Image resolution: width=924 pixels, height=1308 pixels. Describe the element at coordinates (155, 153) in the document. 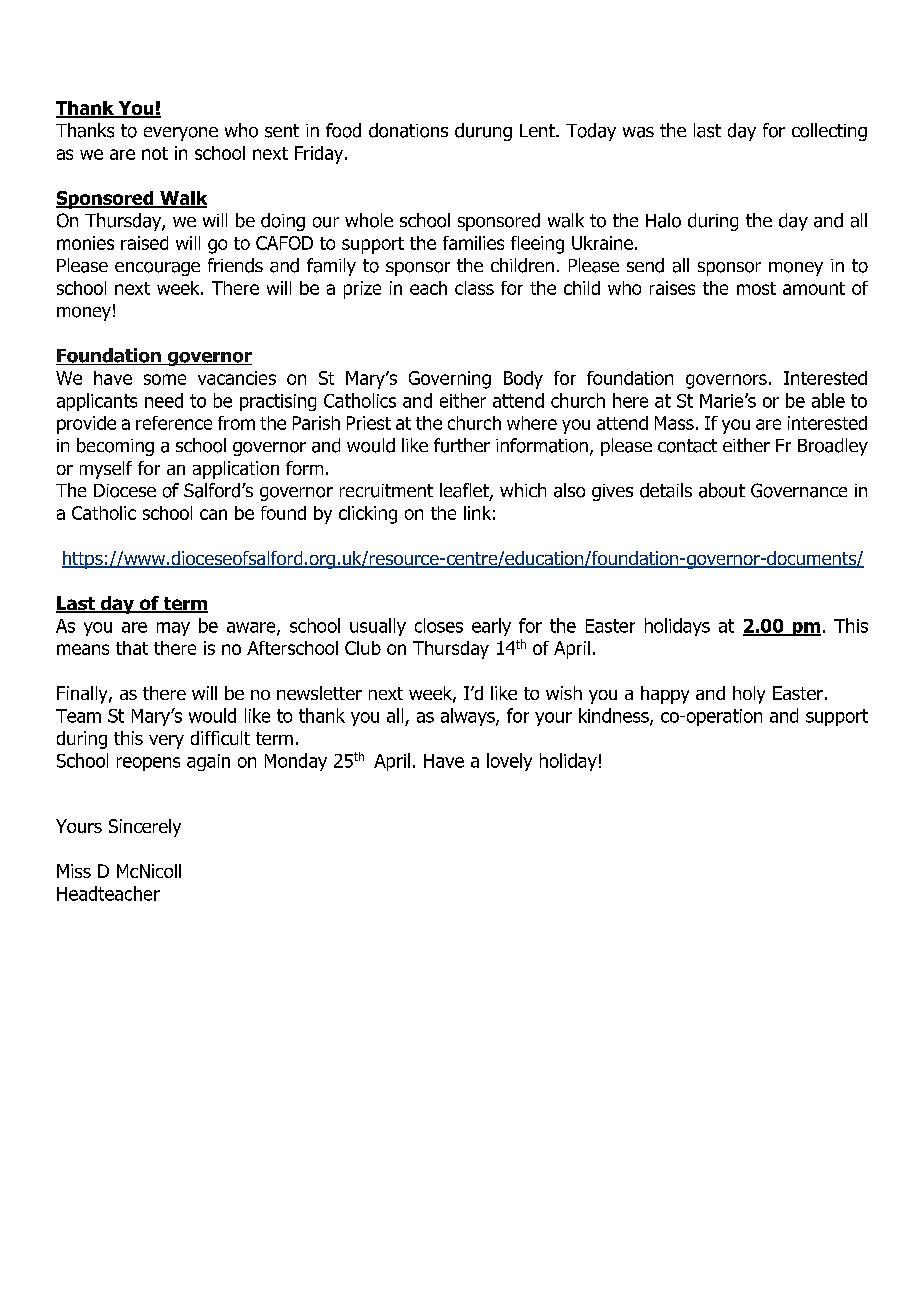

I see `not` at that location.
